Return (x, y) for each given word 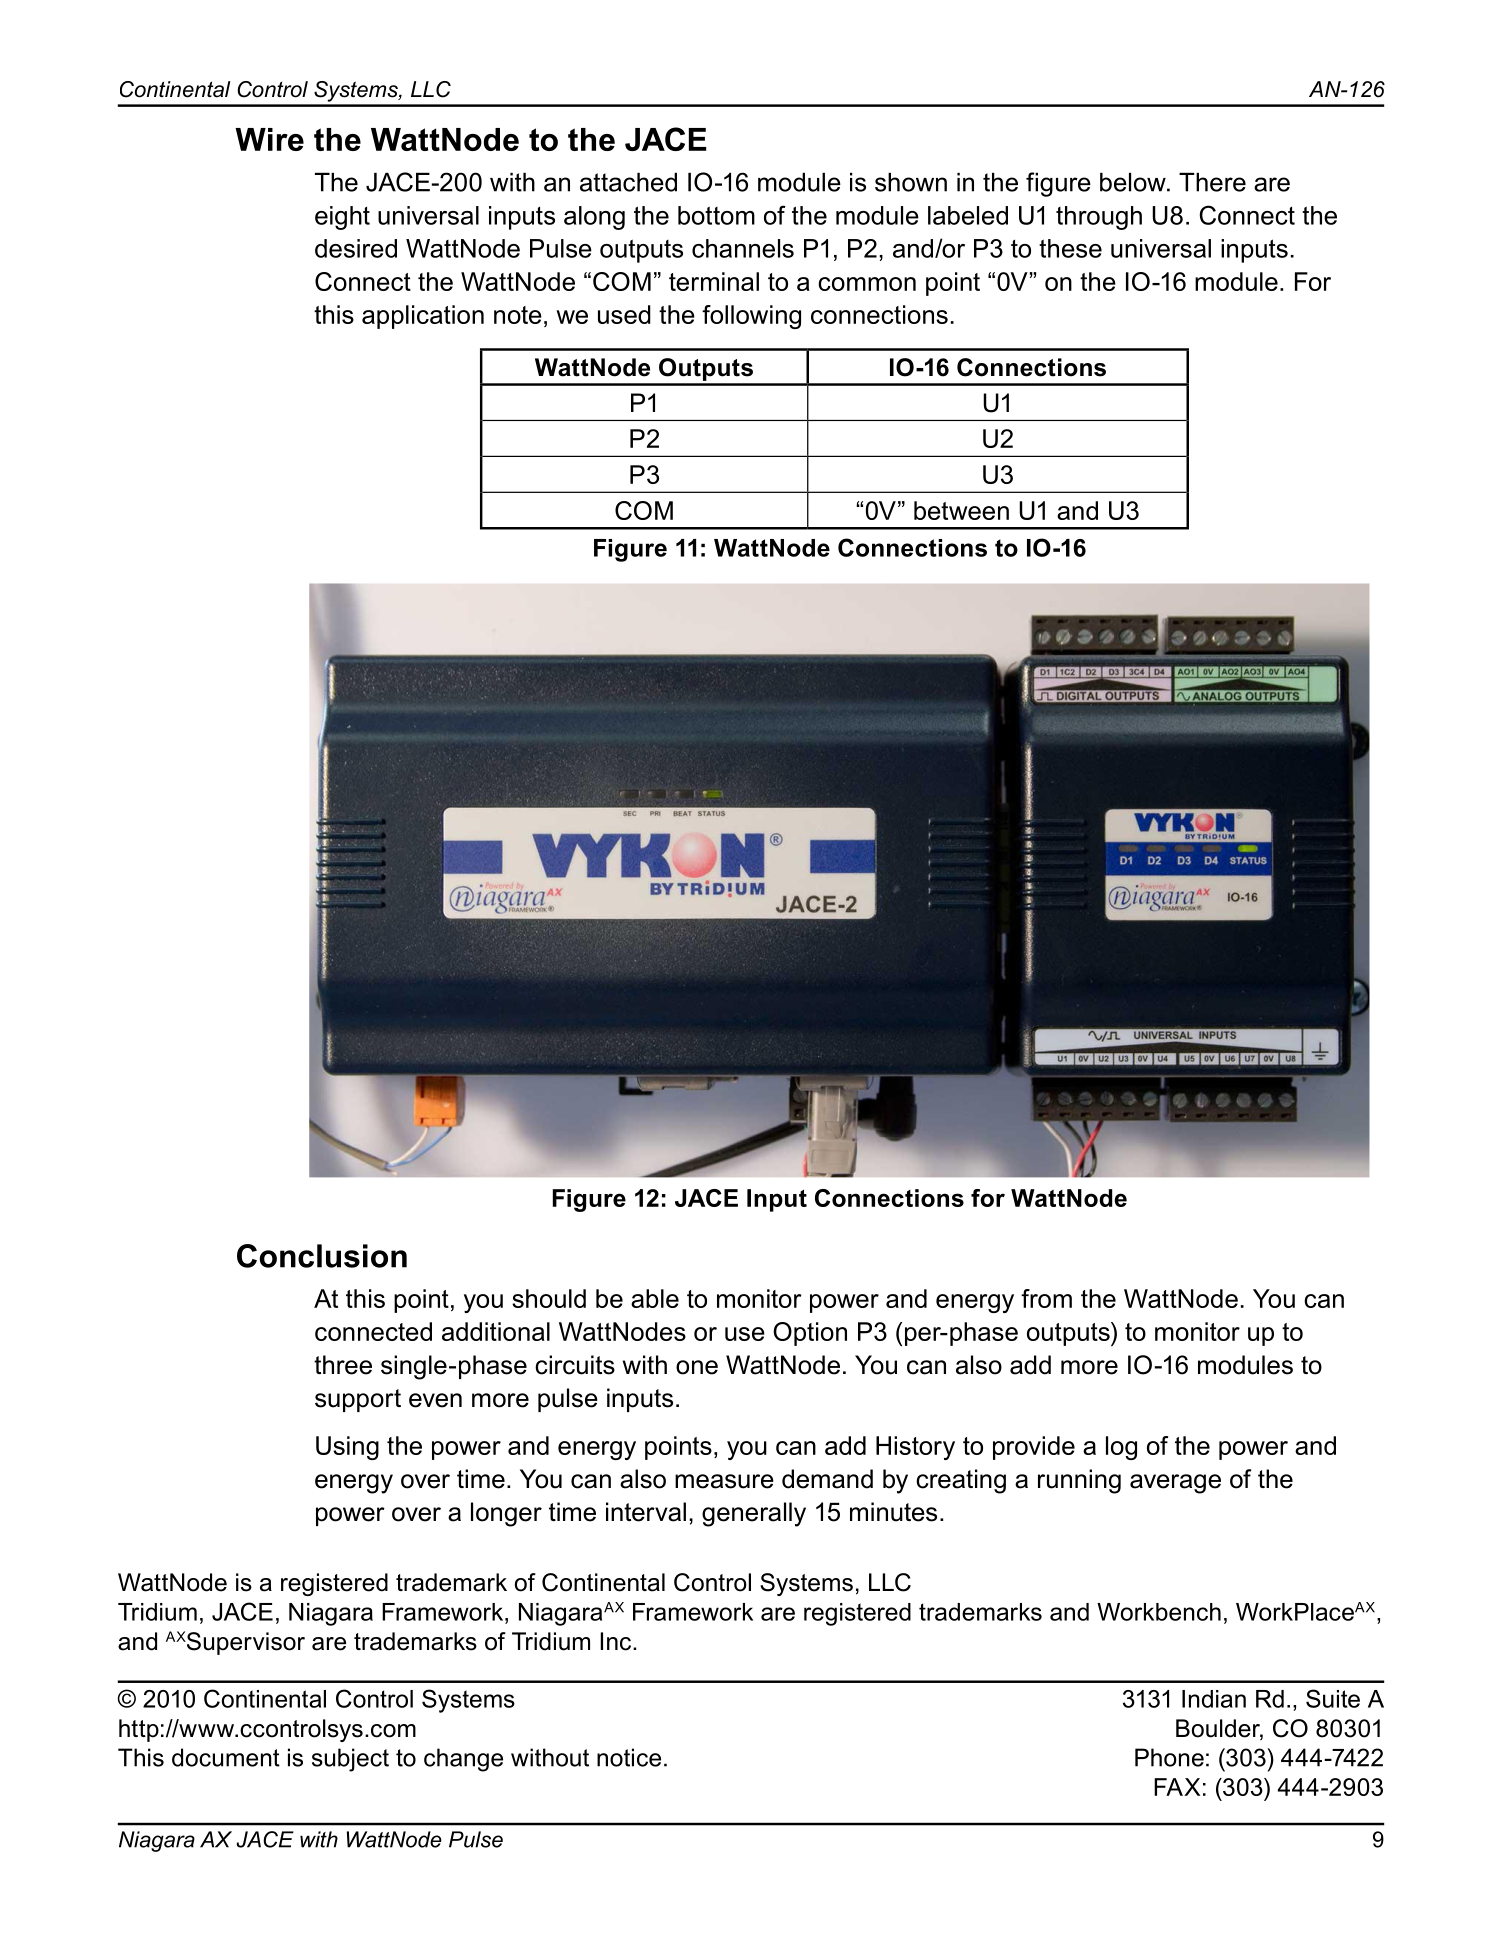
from (1046, 1298)
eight (342, 218)
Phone (1169, 1757)
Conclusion (322, 1256)
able (655, 1298)
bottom (716, 215)
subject (350, 1760)
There (1212, 182)
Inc (617, 1641)
